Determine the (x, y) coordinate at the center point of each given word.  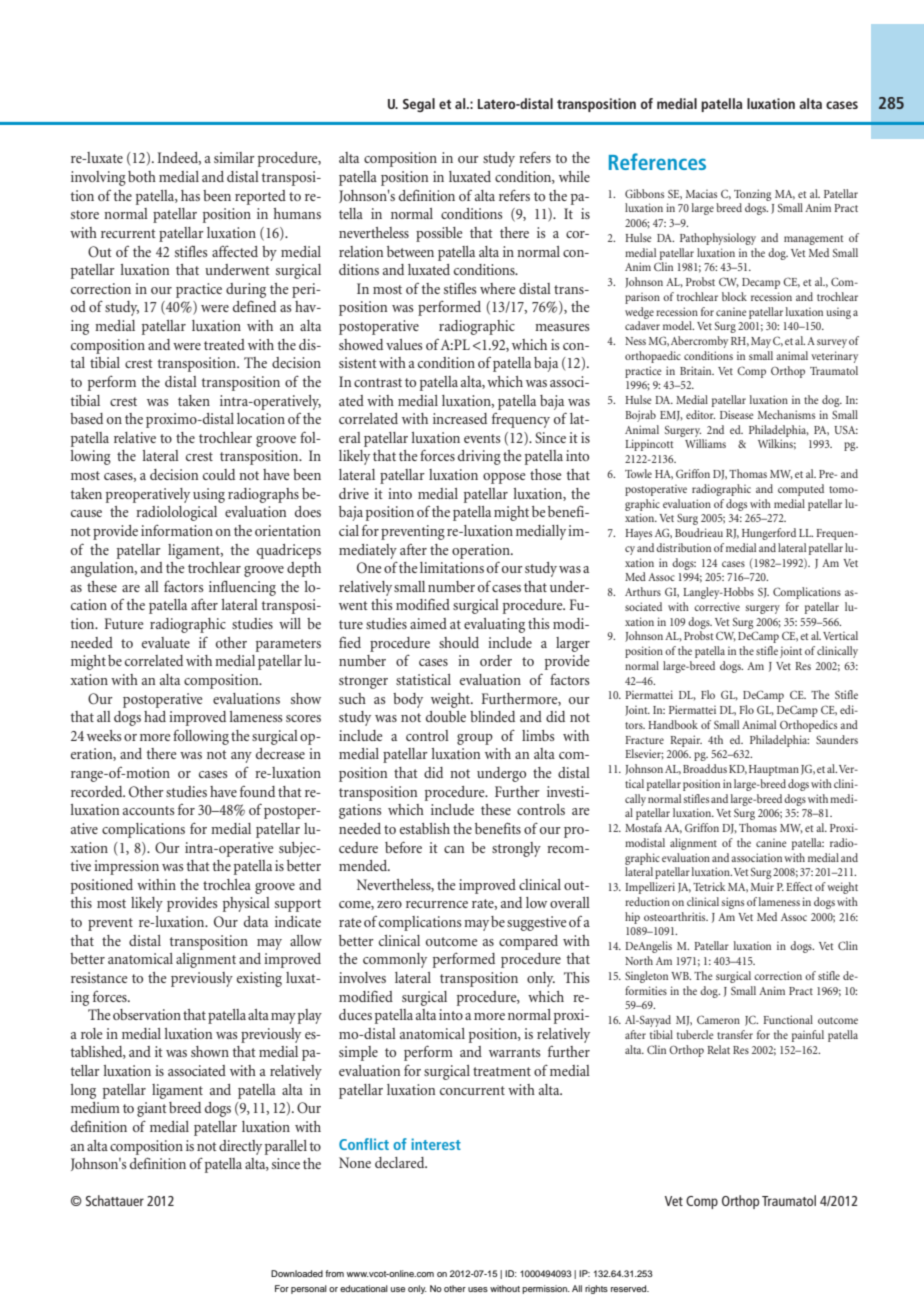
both (142, 176)
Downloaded (297, 1273)
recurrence (437, 904)
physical (246, 904)
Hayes (638, 534)
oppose (504, 478)
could (219, 474)
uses (478, 1289)
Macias (701, 194)
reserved (630, 1288)
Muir (762, 886)
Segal (419, 105)
